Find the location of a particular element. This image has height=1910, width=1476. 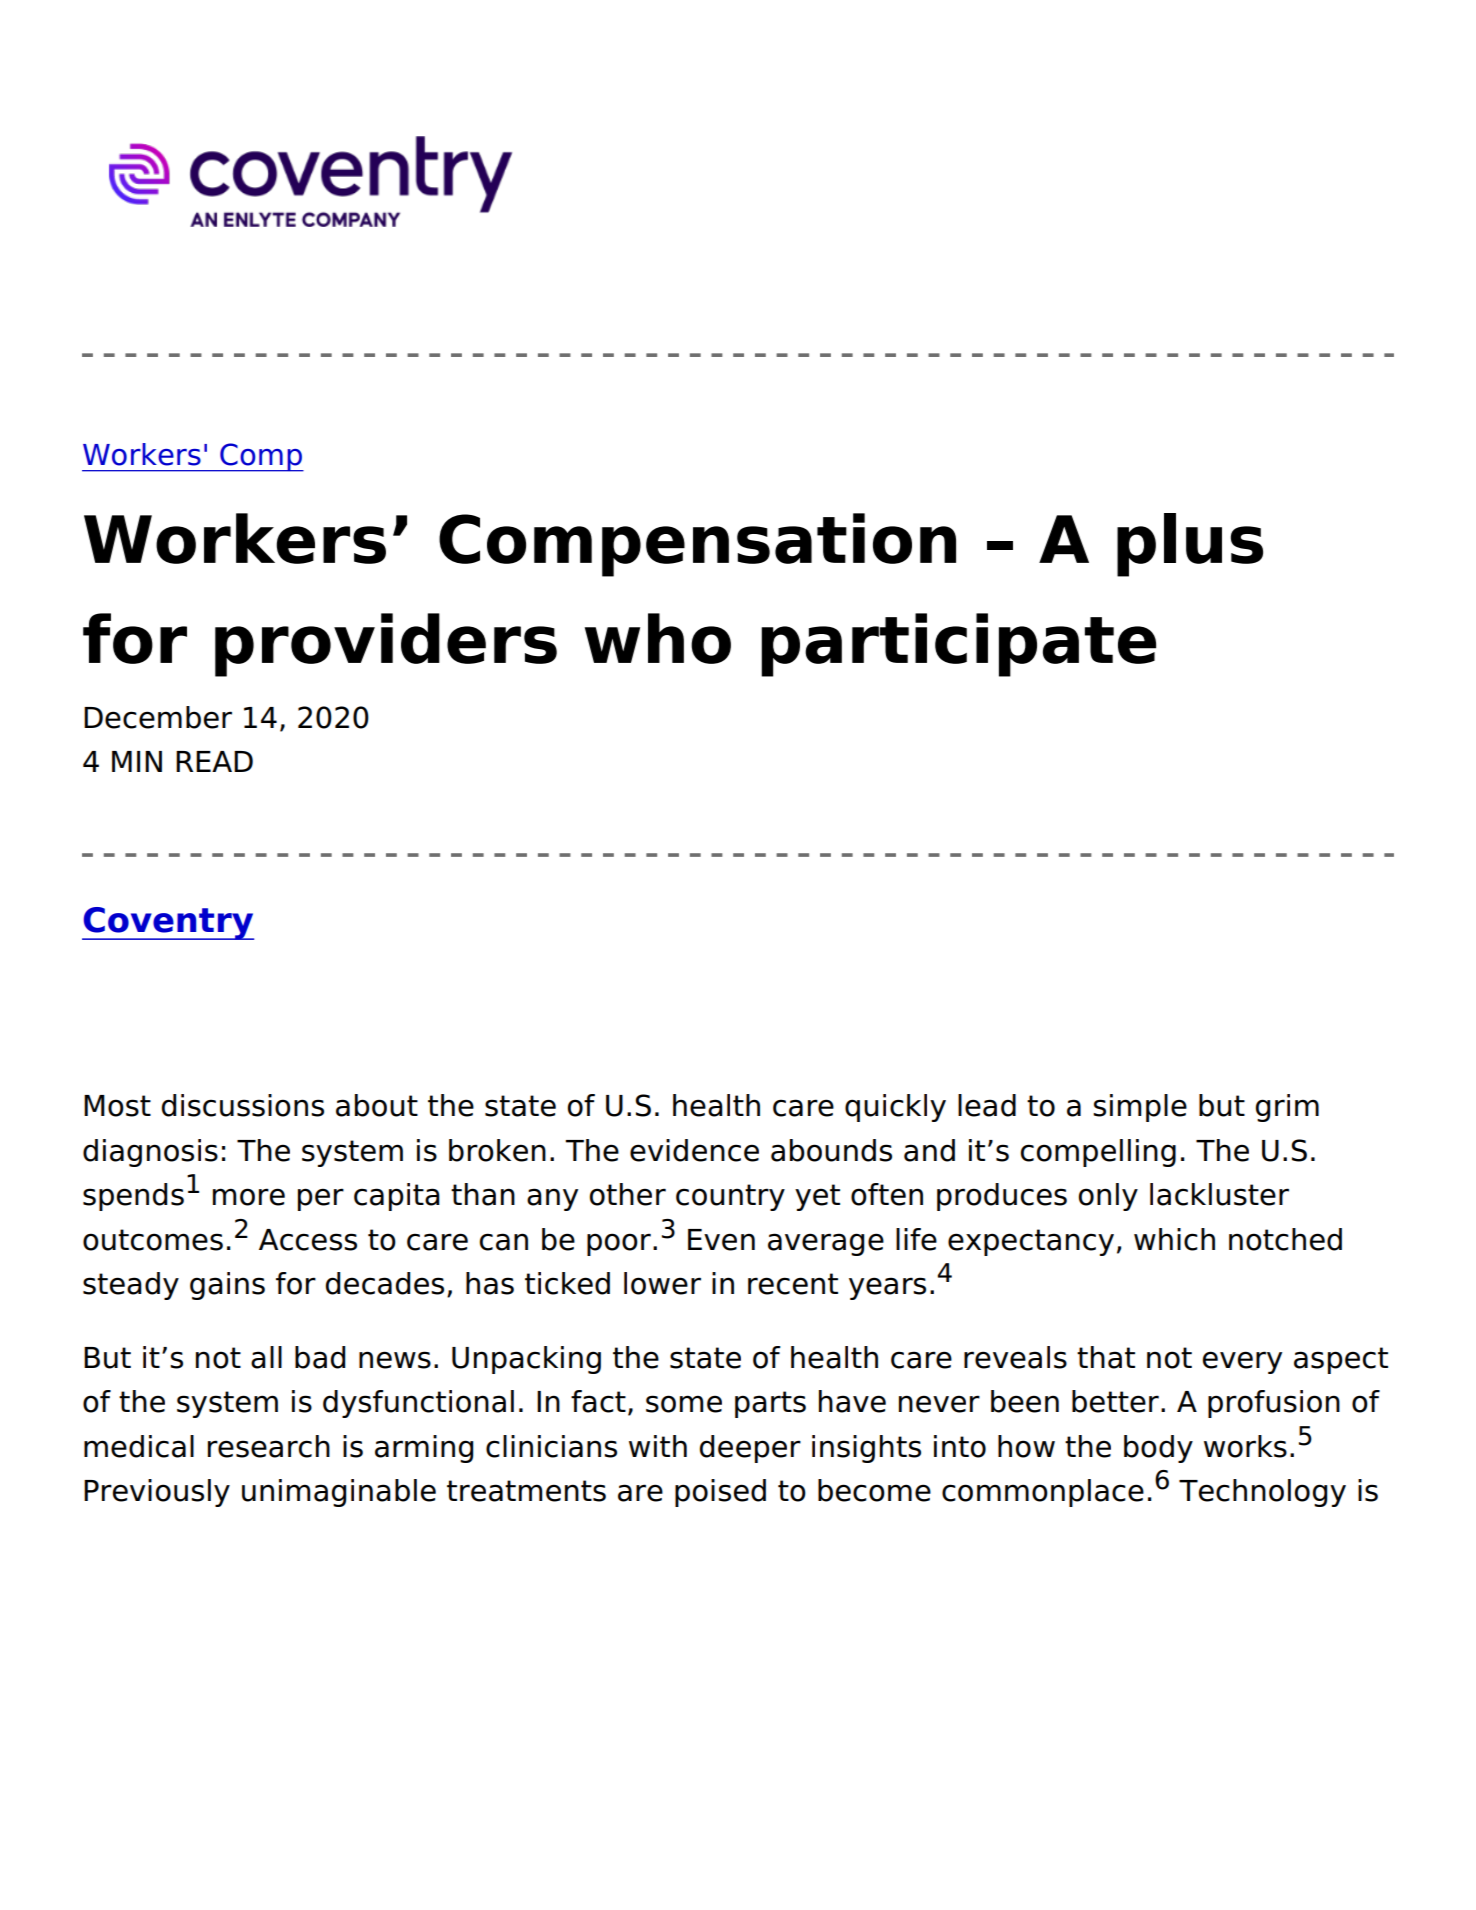

who is located at coordinates (658, 638).
